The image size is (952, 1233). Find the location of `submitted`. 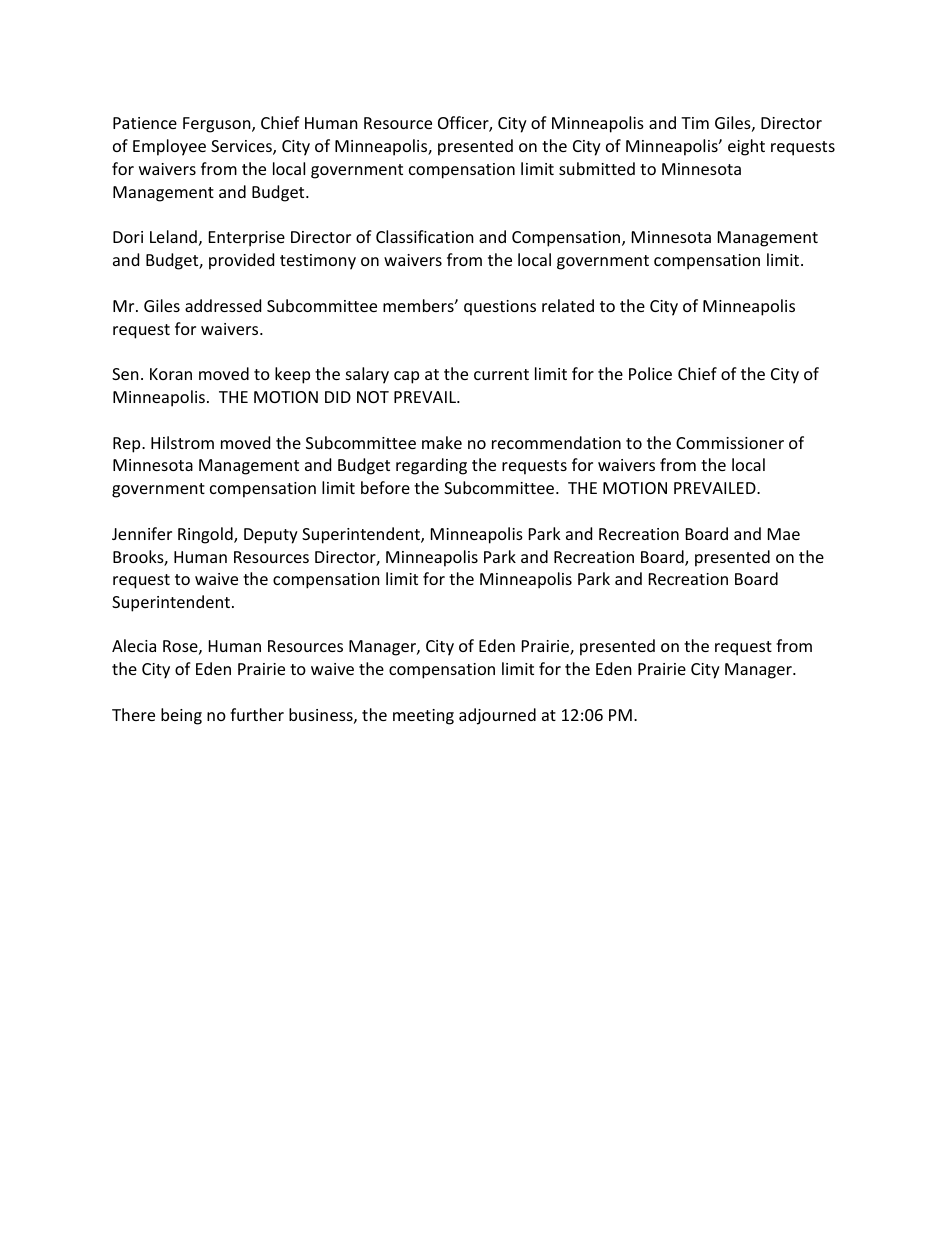

submitted is located at coordinates (597, 168).
